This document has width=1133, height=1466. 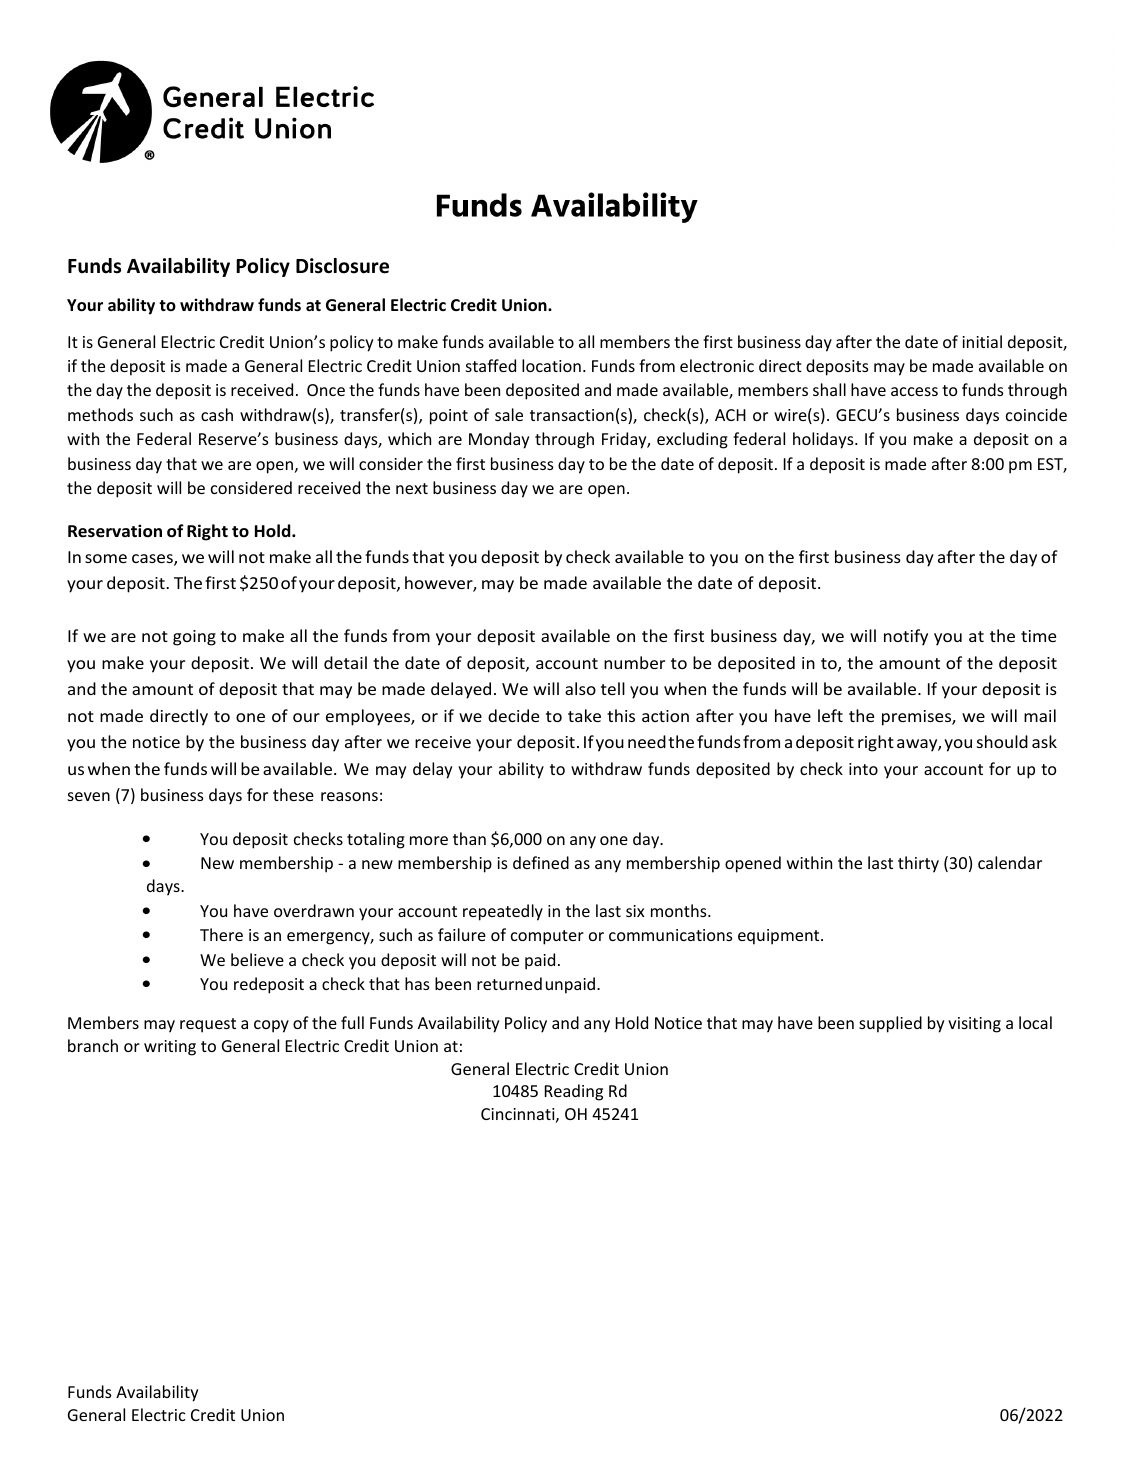 What do you see at coordinates (499, 440) in the document?
I see `Monday` at bounding box center [499, 440].
